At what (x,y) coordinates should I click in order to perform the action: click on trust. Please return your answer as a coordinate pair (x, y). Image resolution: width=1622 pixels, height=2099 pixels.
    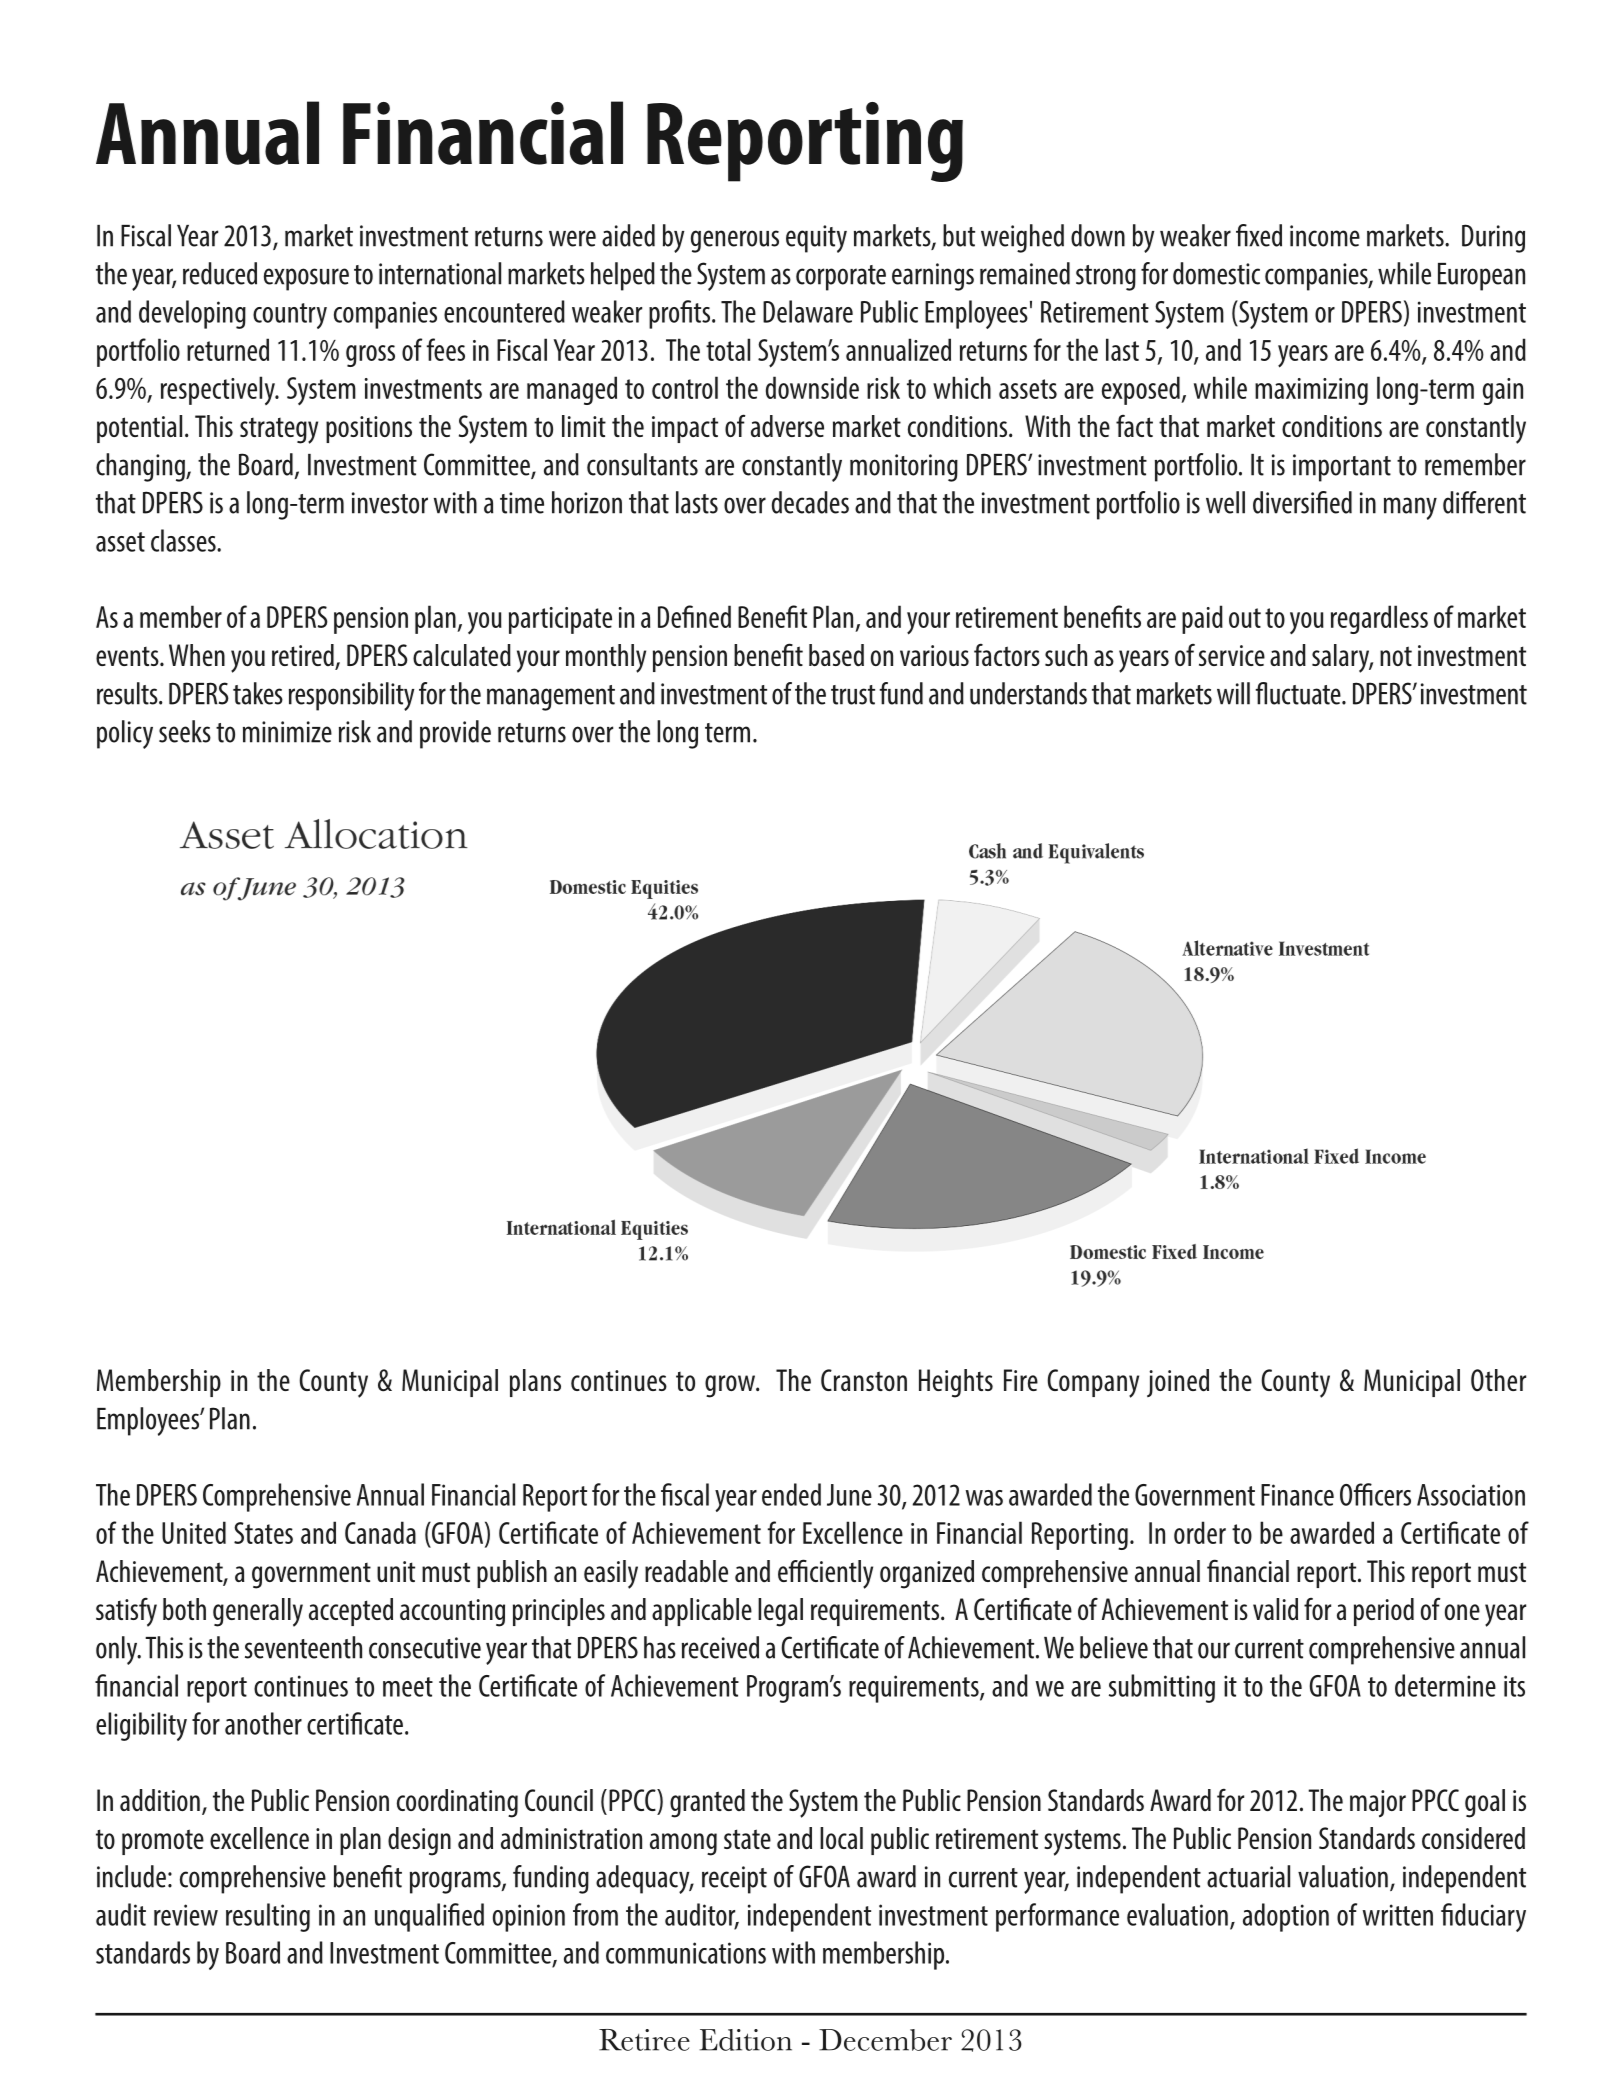
    Looking at the image, I should click on (853, 695).
